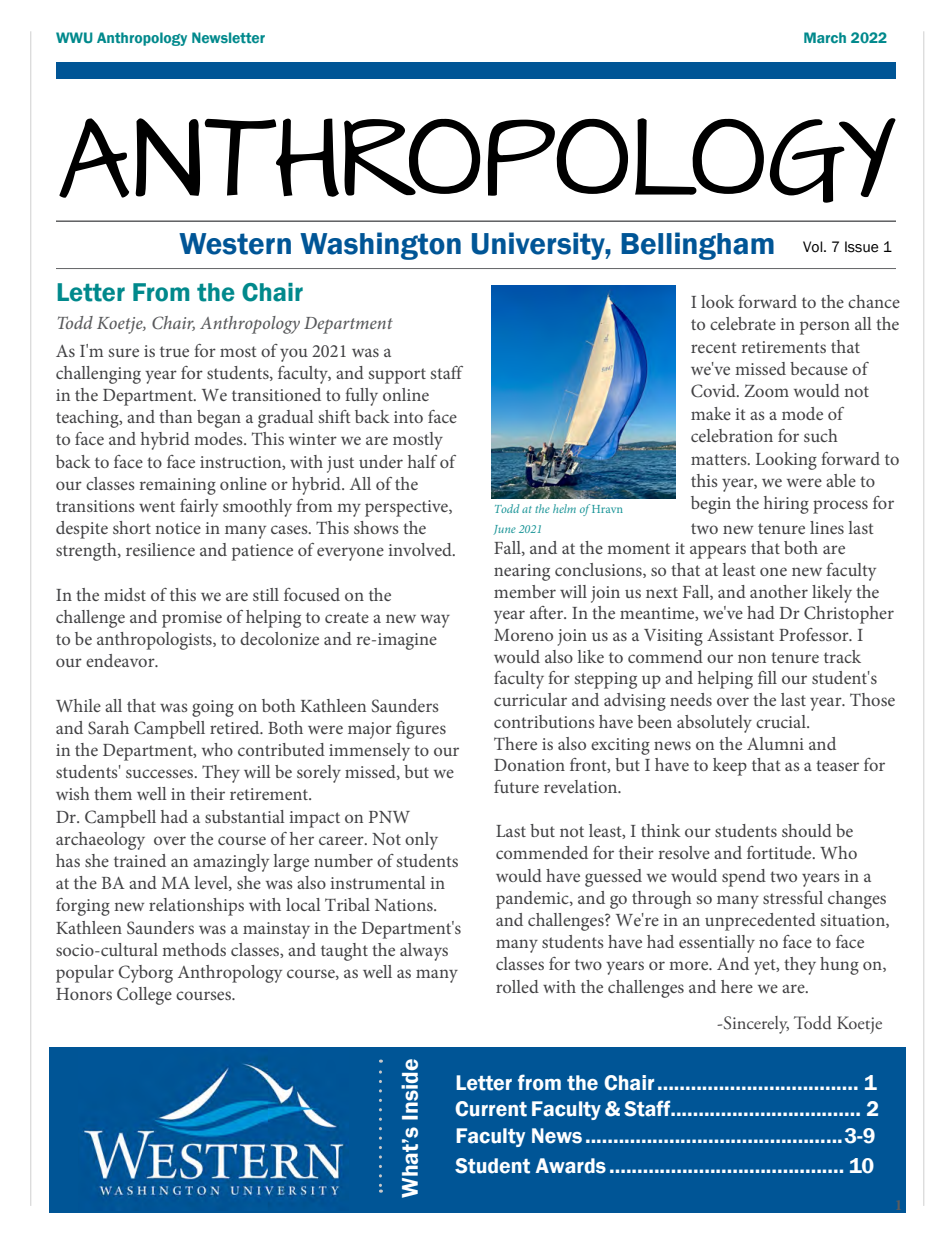 The image size is (952, 1233). What do you see at coordinates (779, 591) in the image?
I see `another` at bounding box center [779, 591].
